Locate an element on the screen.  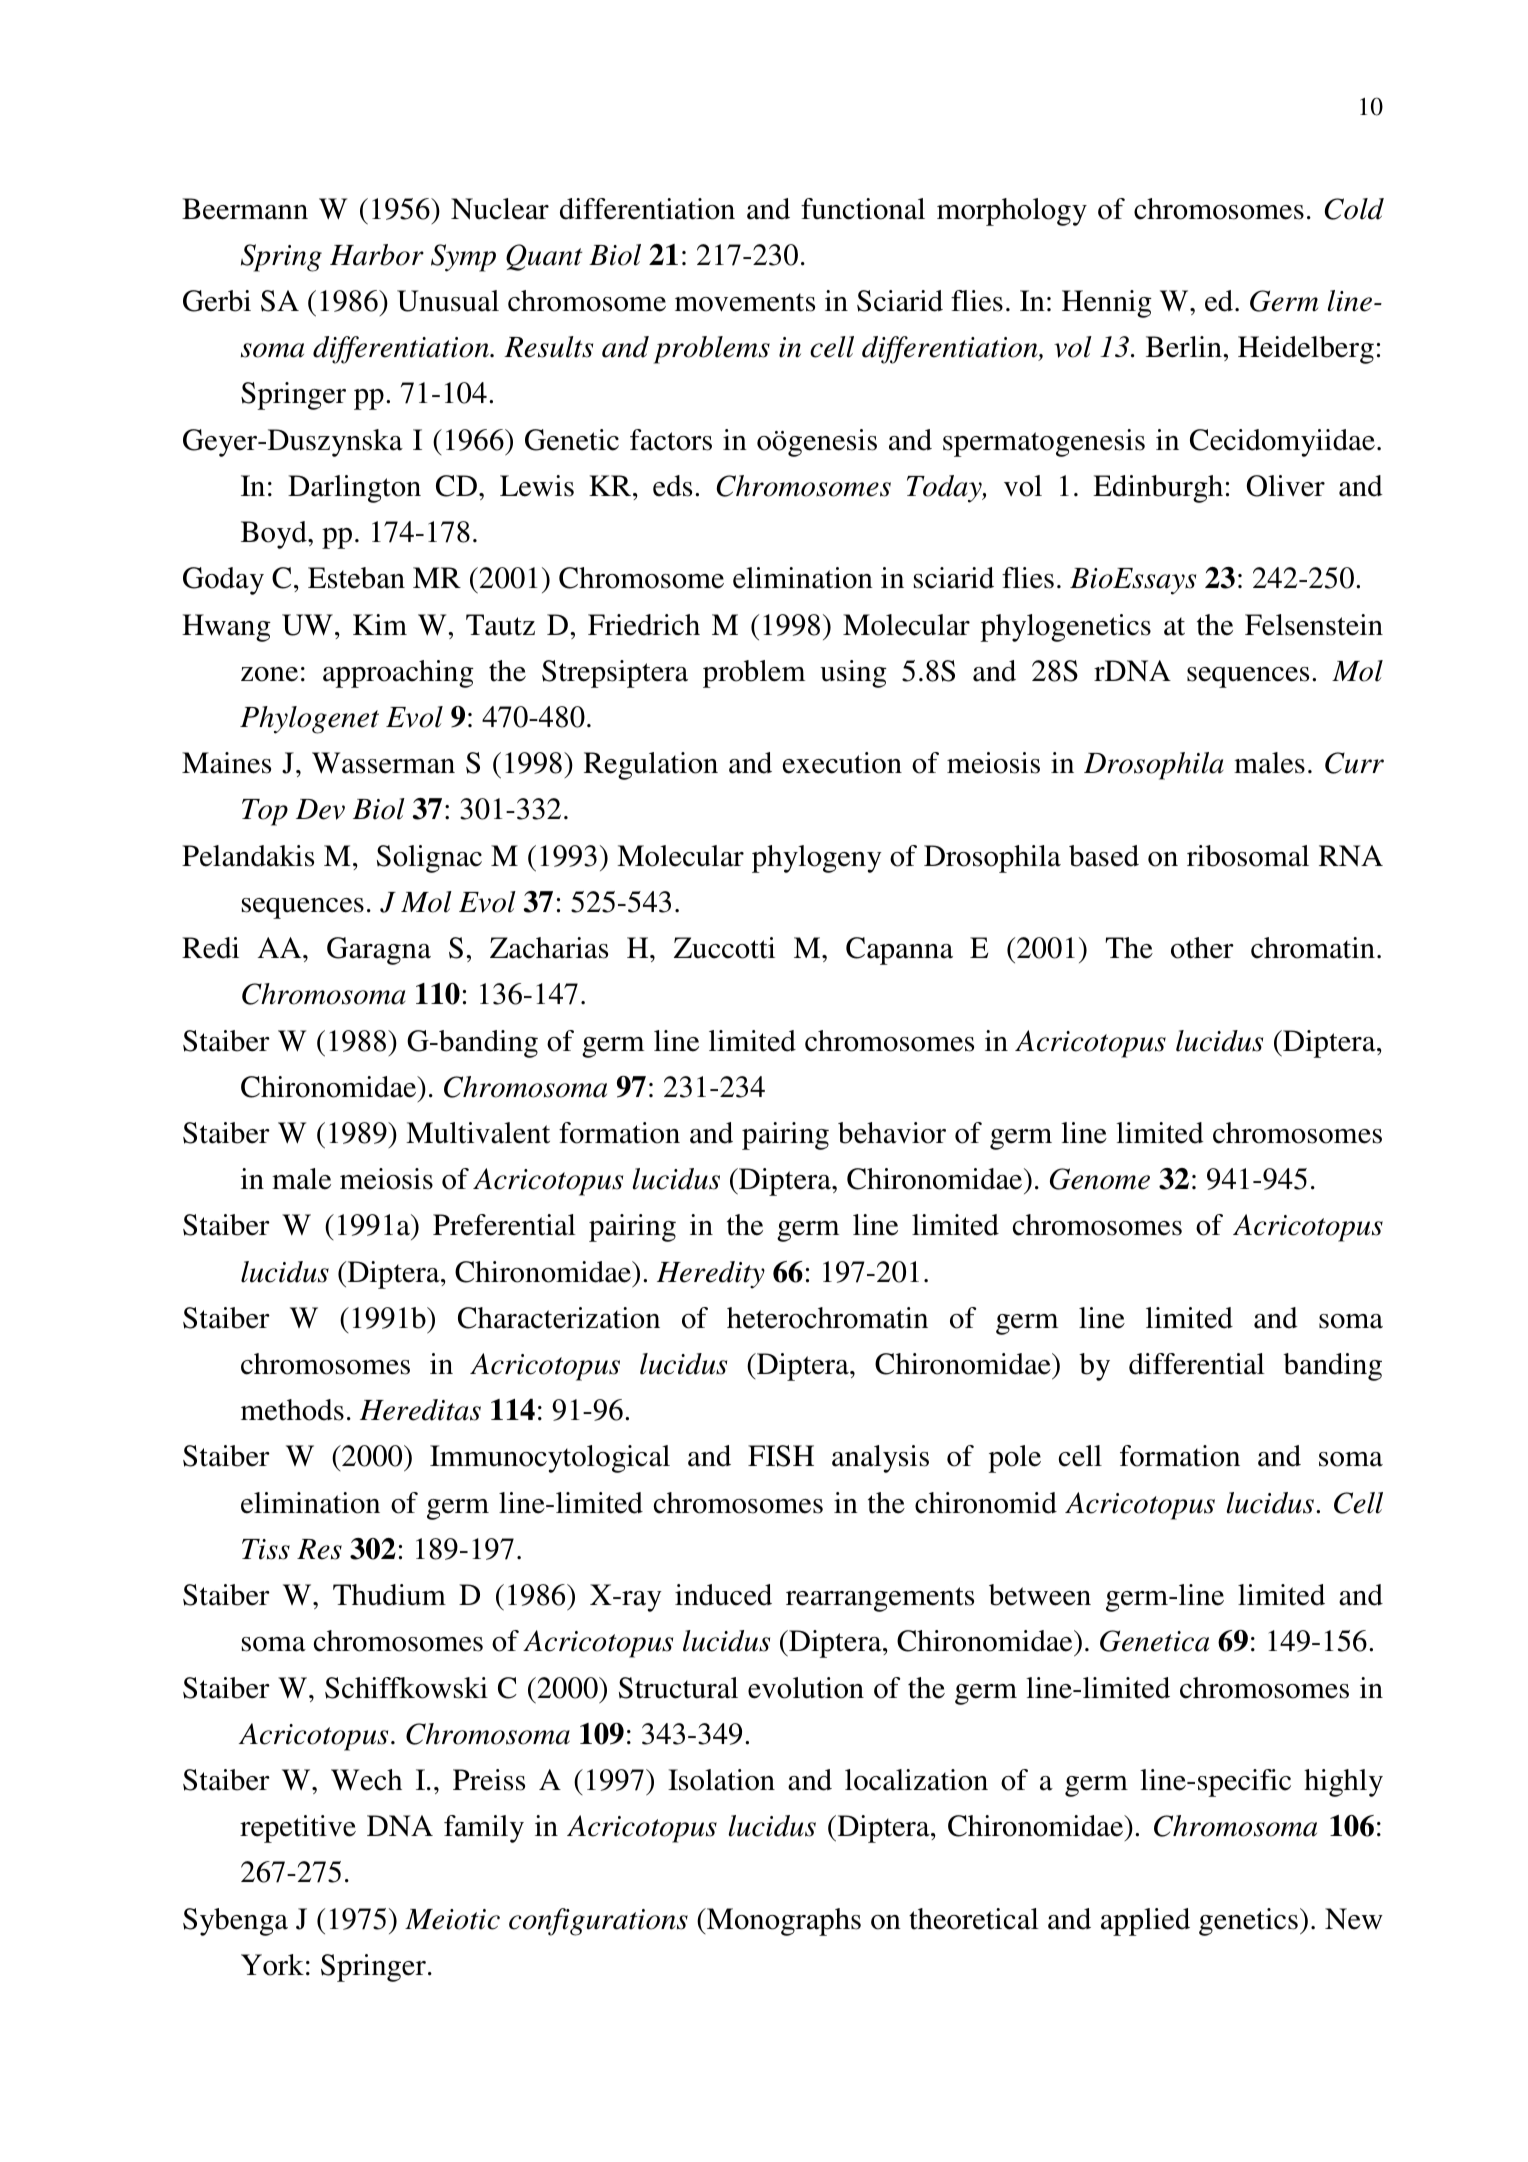
Harbor is located at coordinates (377, 255).
